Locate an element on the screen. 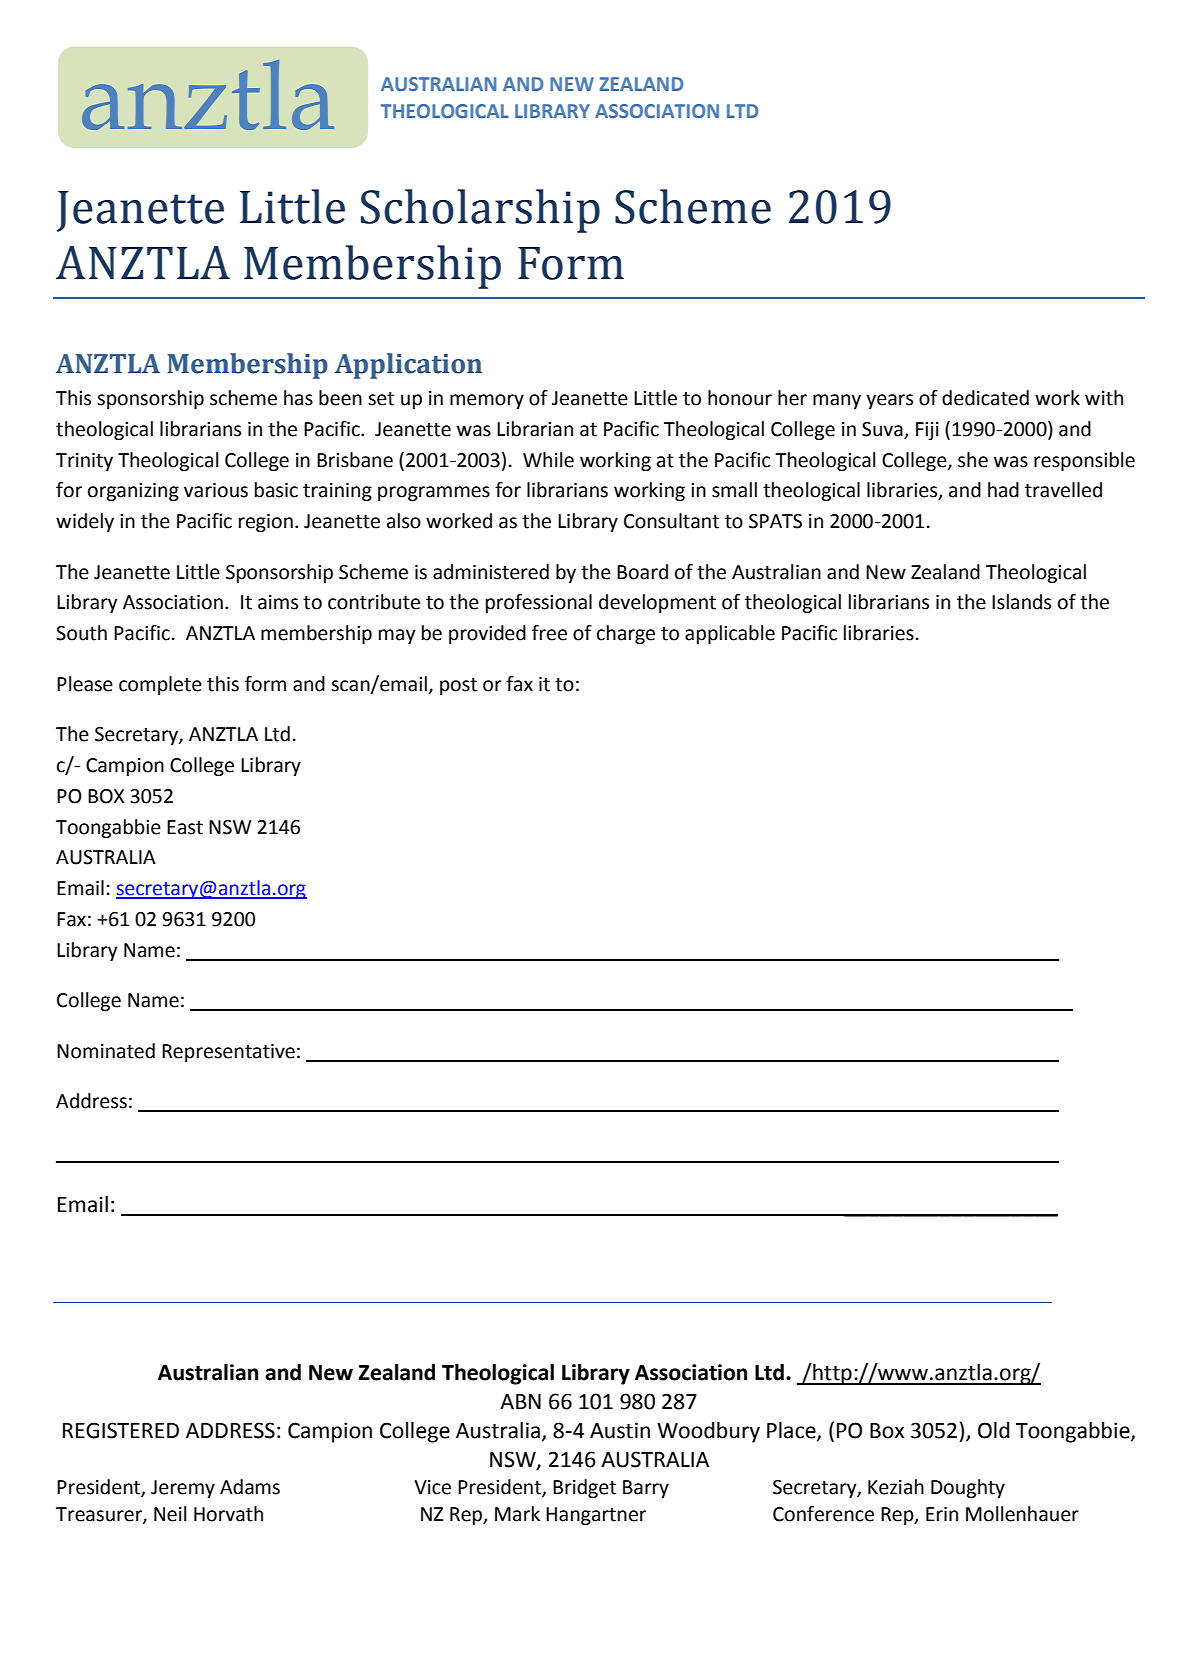 The image size is (1184, 1675). Scholarship is located at coordinates (480, 211).
